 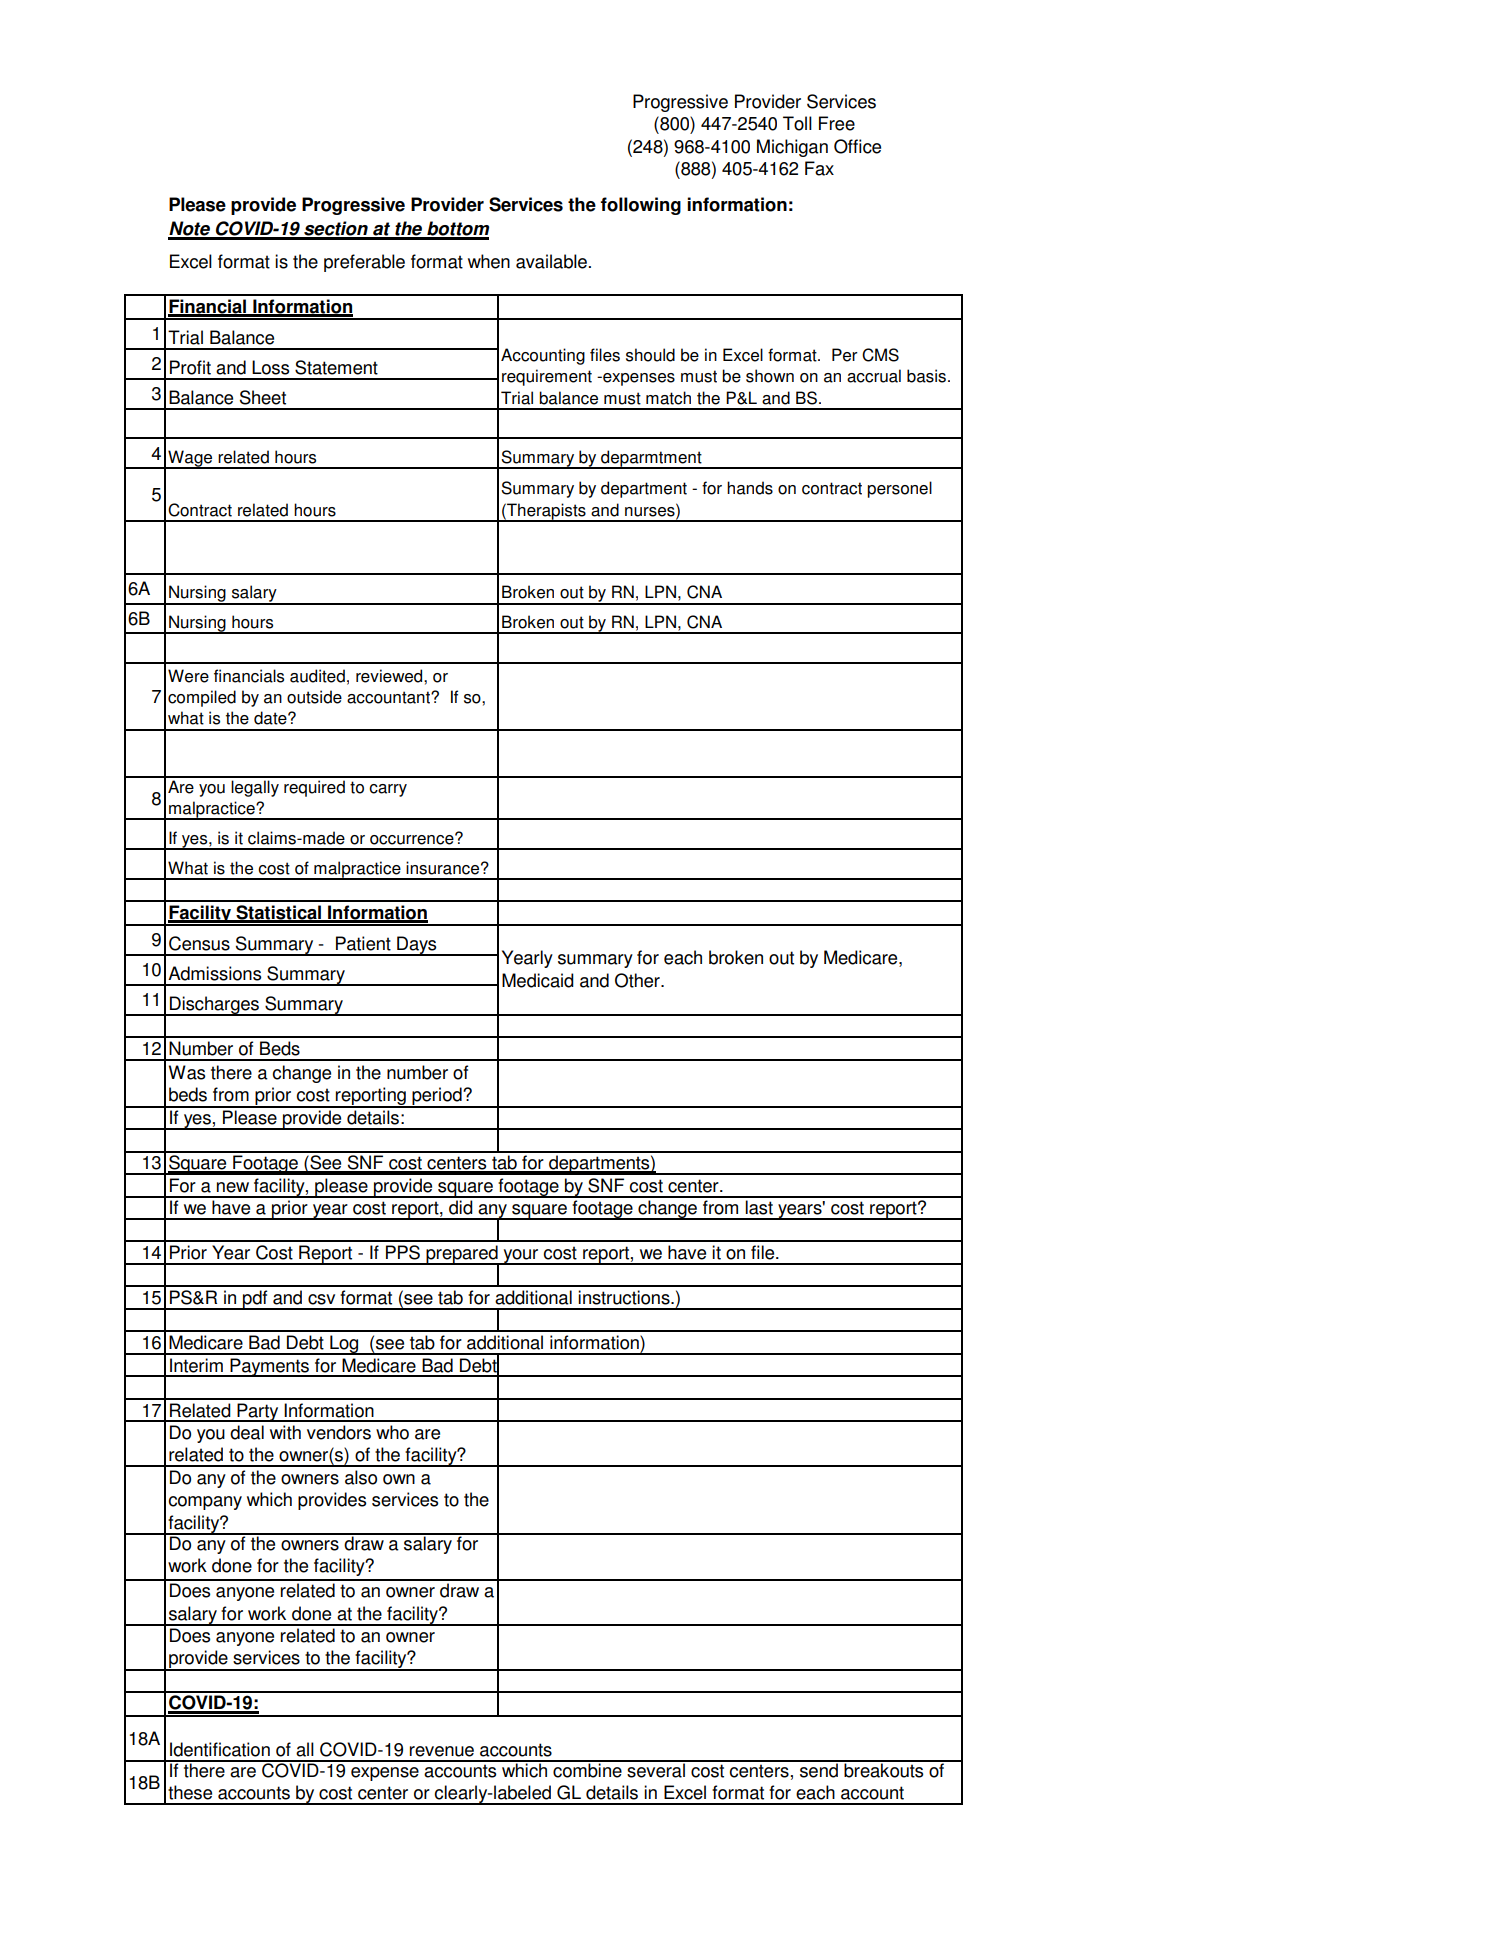 What do you see at coordinates (551, 261) in the screenshot?
I see `available` at bounding box center [551, 261].
